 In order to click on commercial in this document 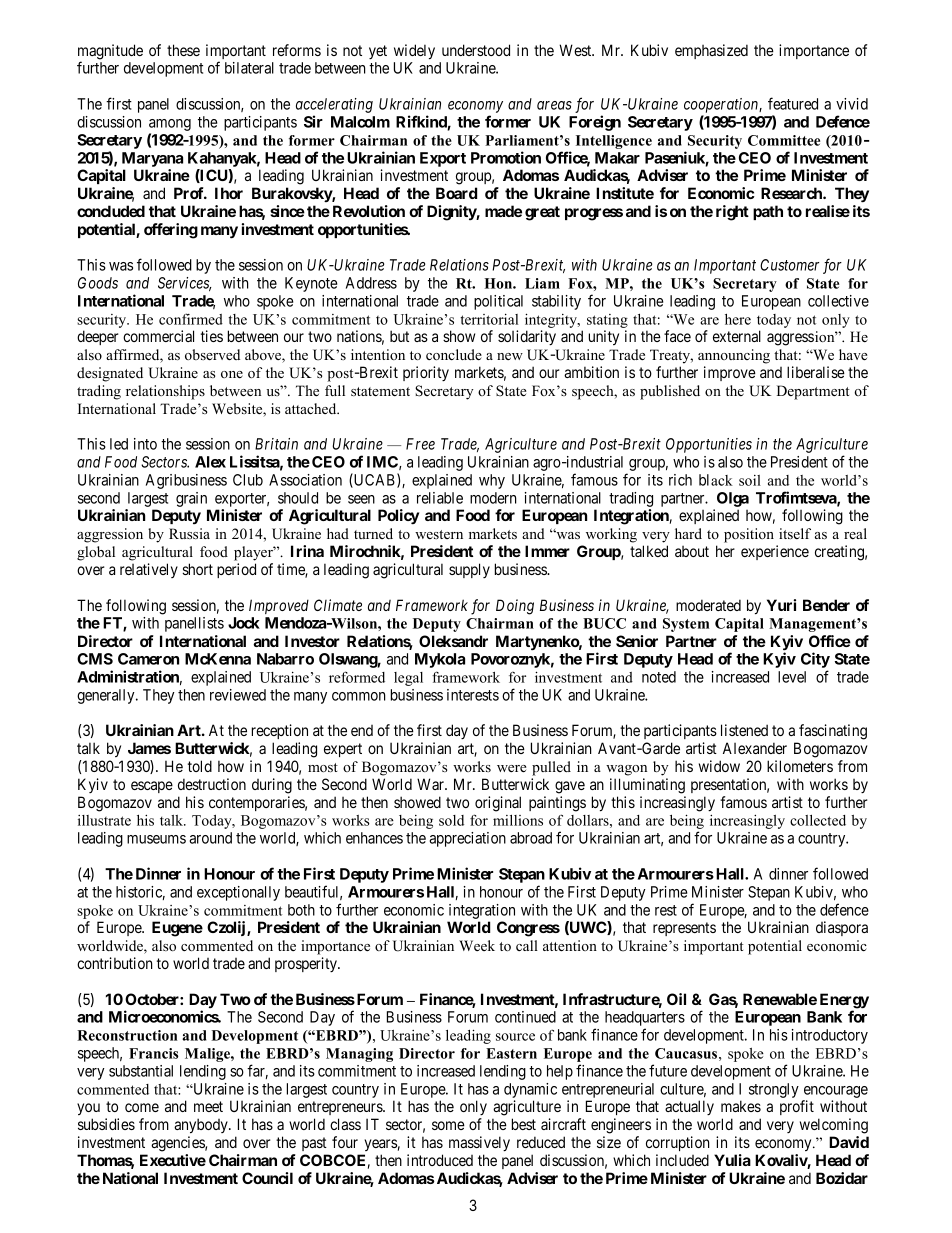, I will do `click(158, 336)`.
